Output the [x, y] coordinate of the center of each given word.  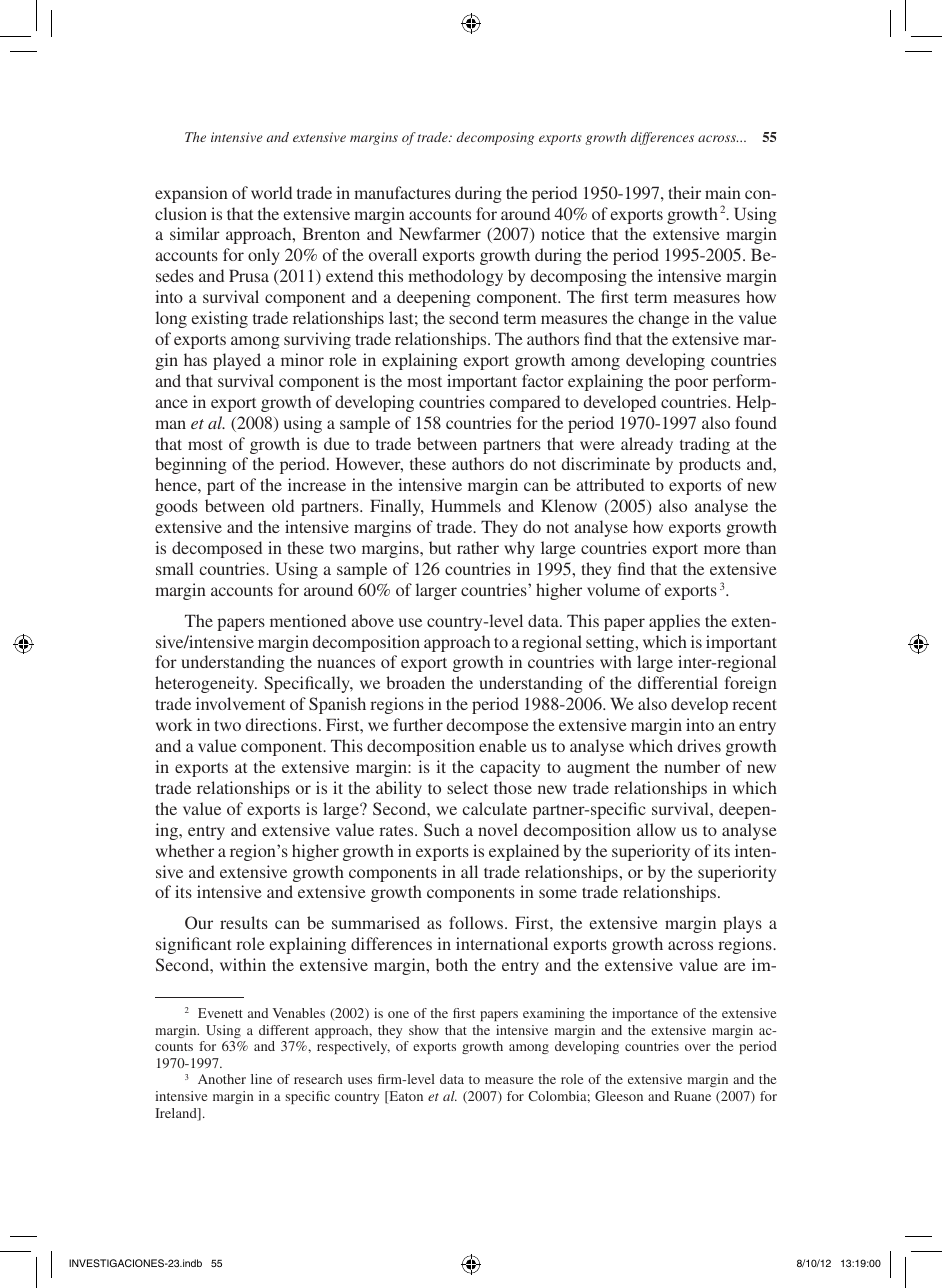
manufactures [402, 192]
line [261, 1079]
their [685, 192]
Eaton [405, 1097]
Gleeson [619, 1096]
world [271, 192]
